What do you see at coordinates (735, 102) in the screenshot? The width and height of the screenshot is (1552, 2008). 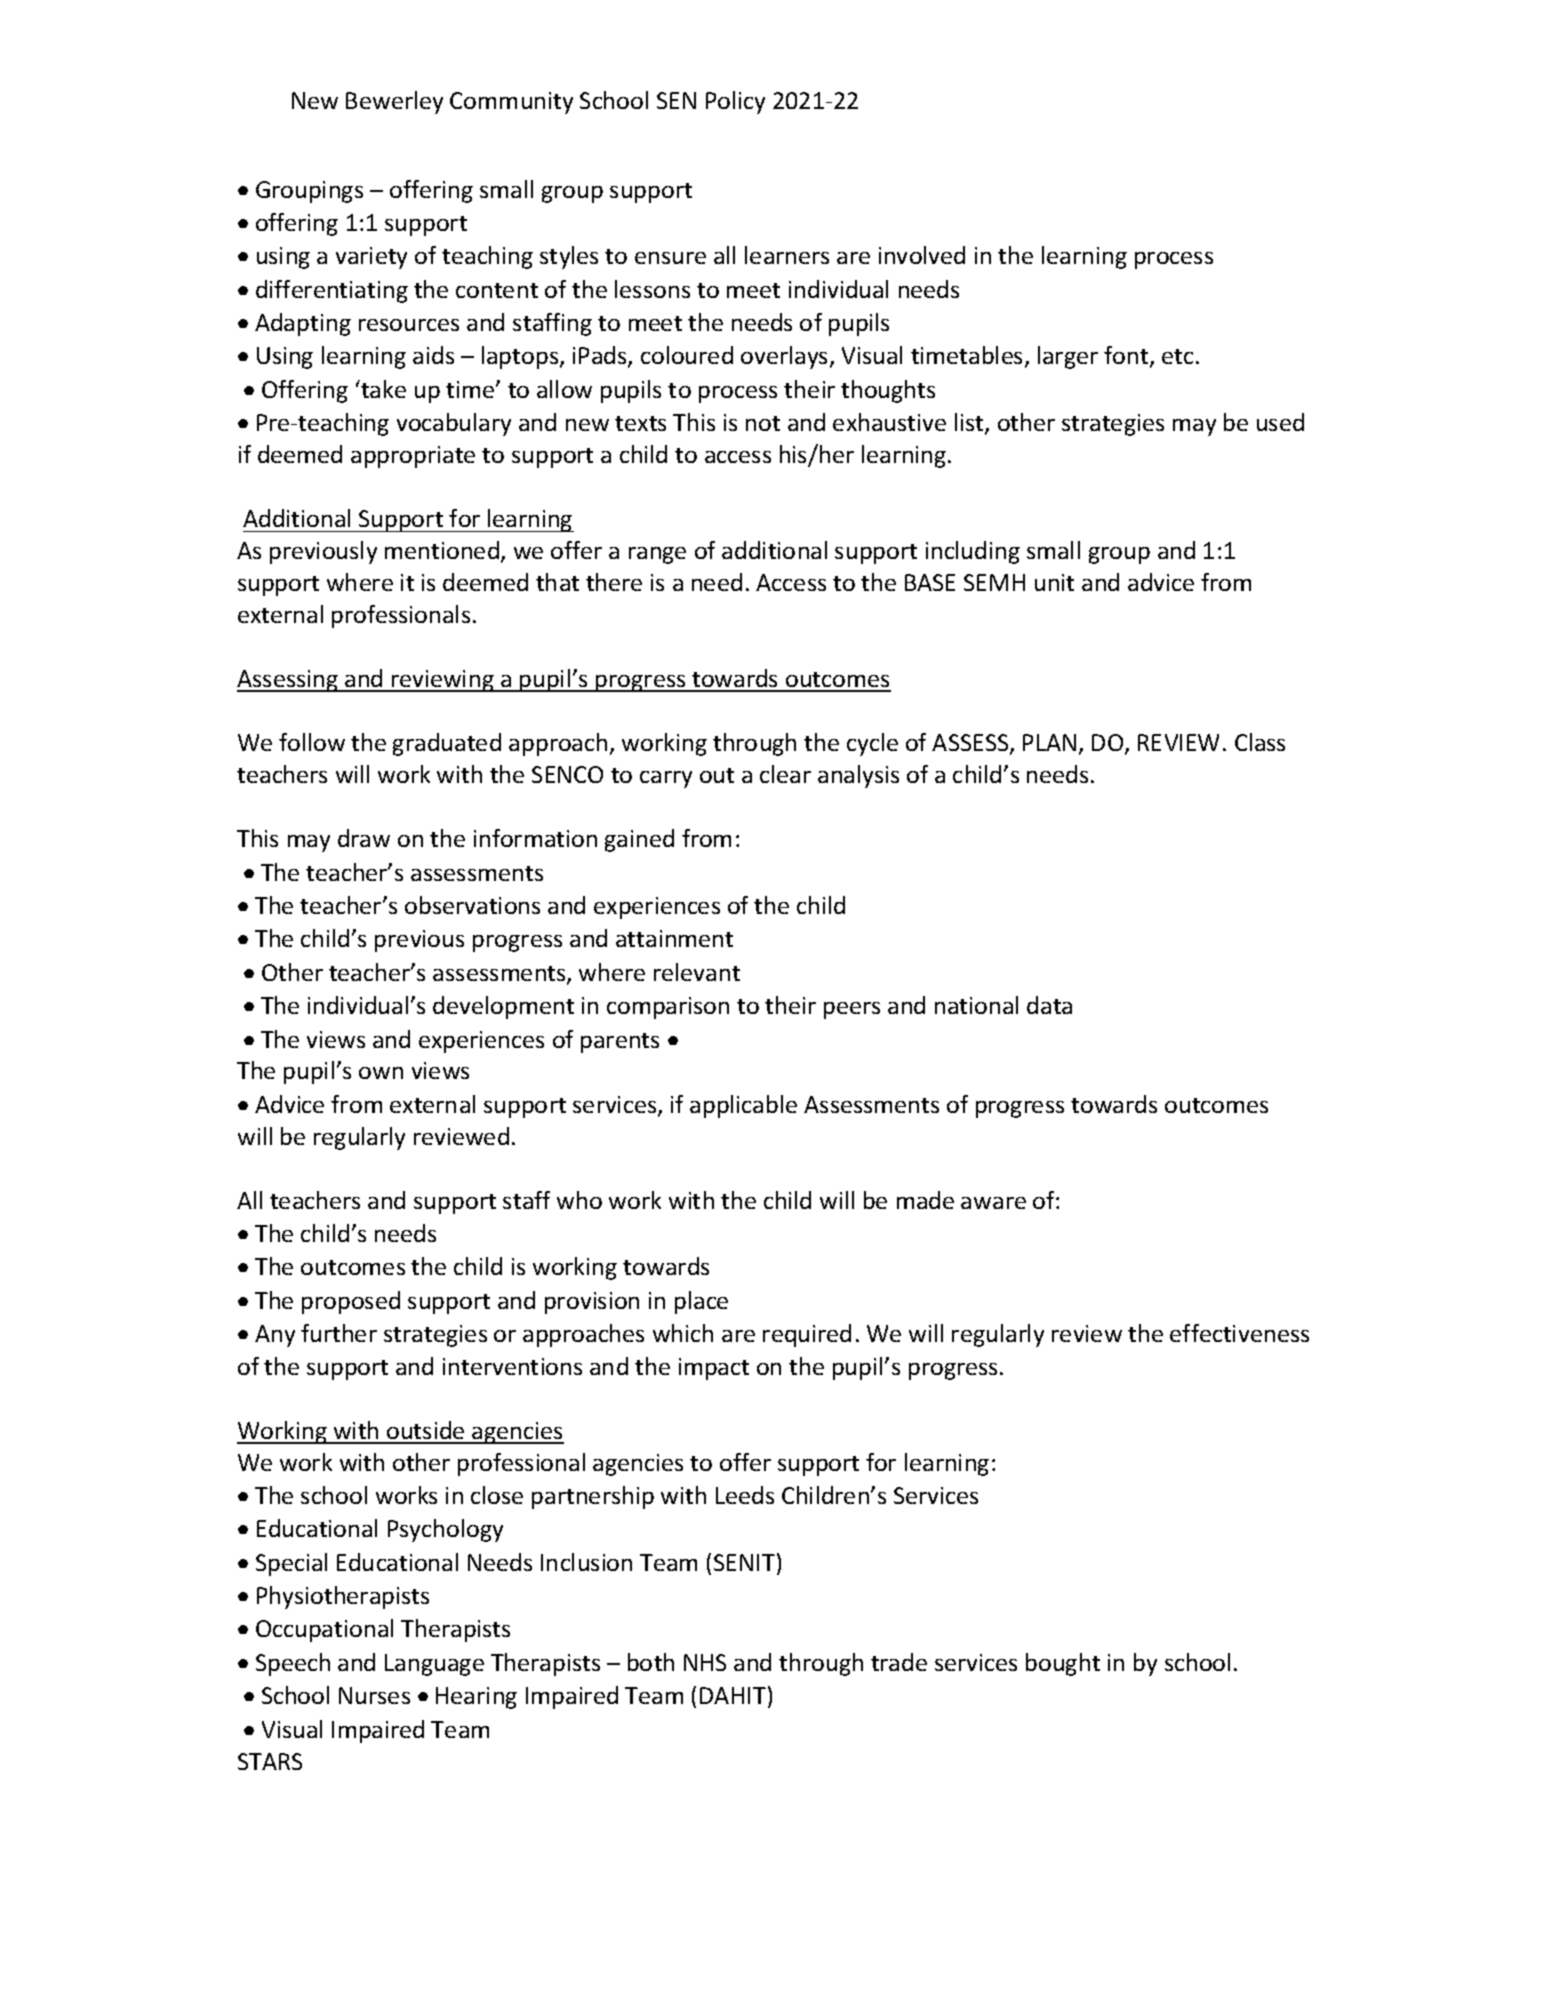 I see `Policy` at bounding box center [735, 102].
